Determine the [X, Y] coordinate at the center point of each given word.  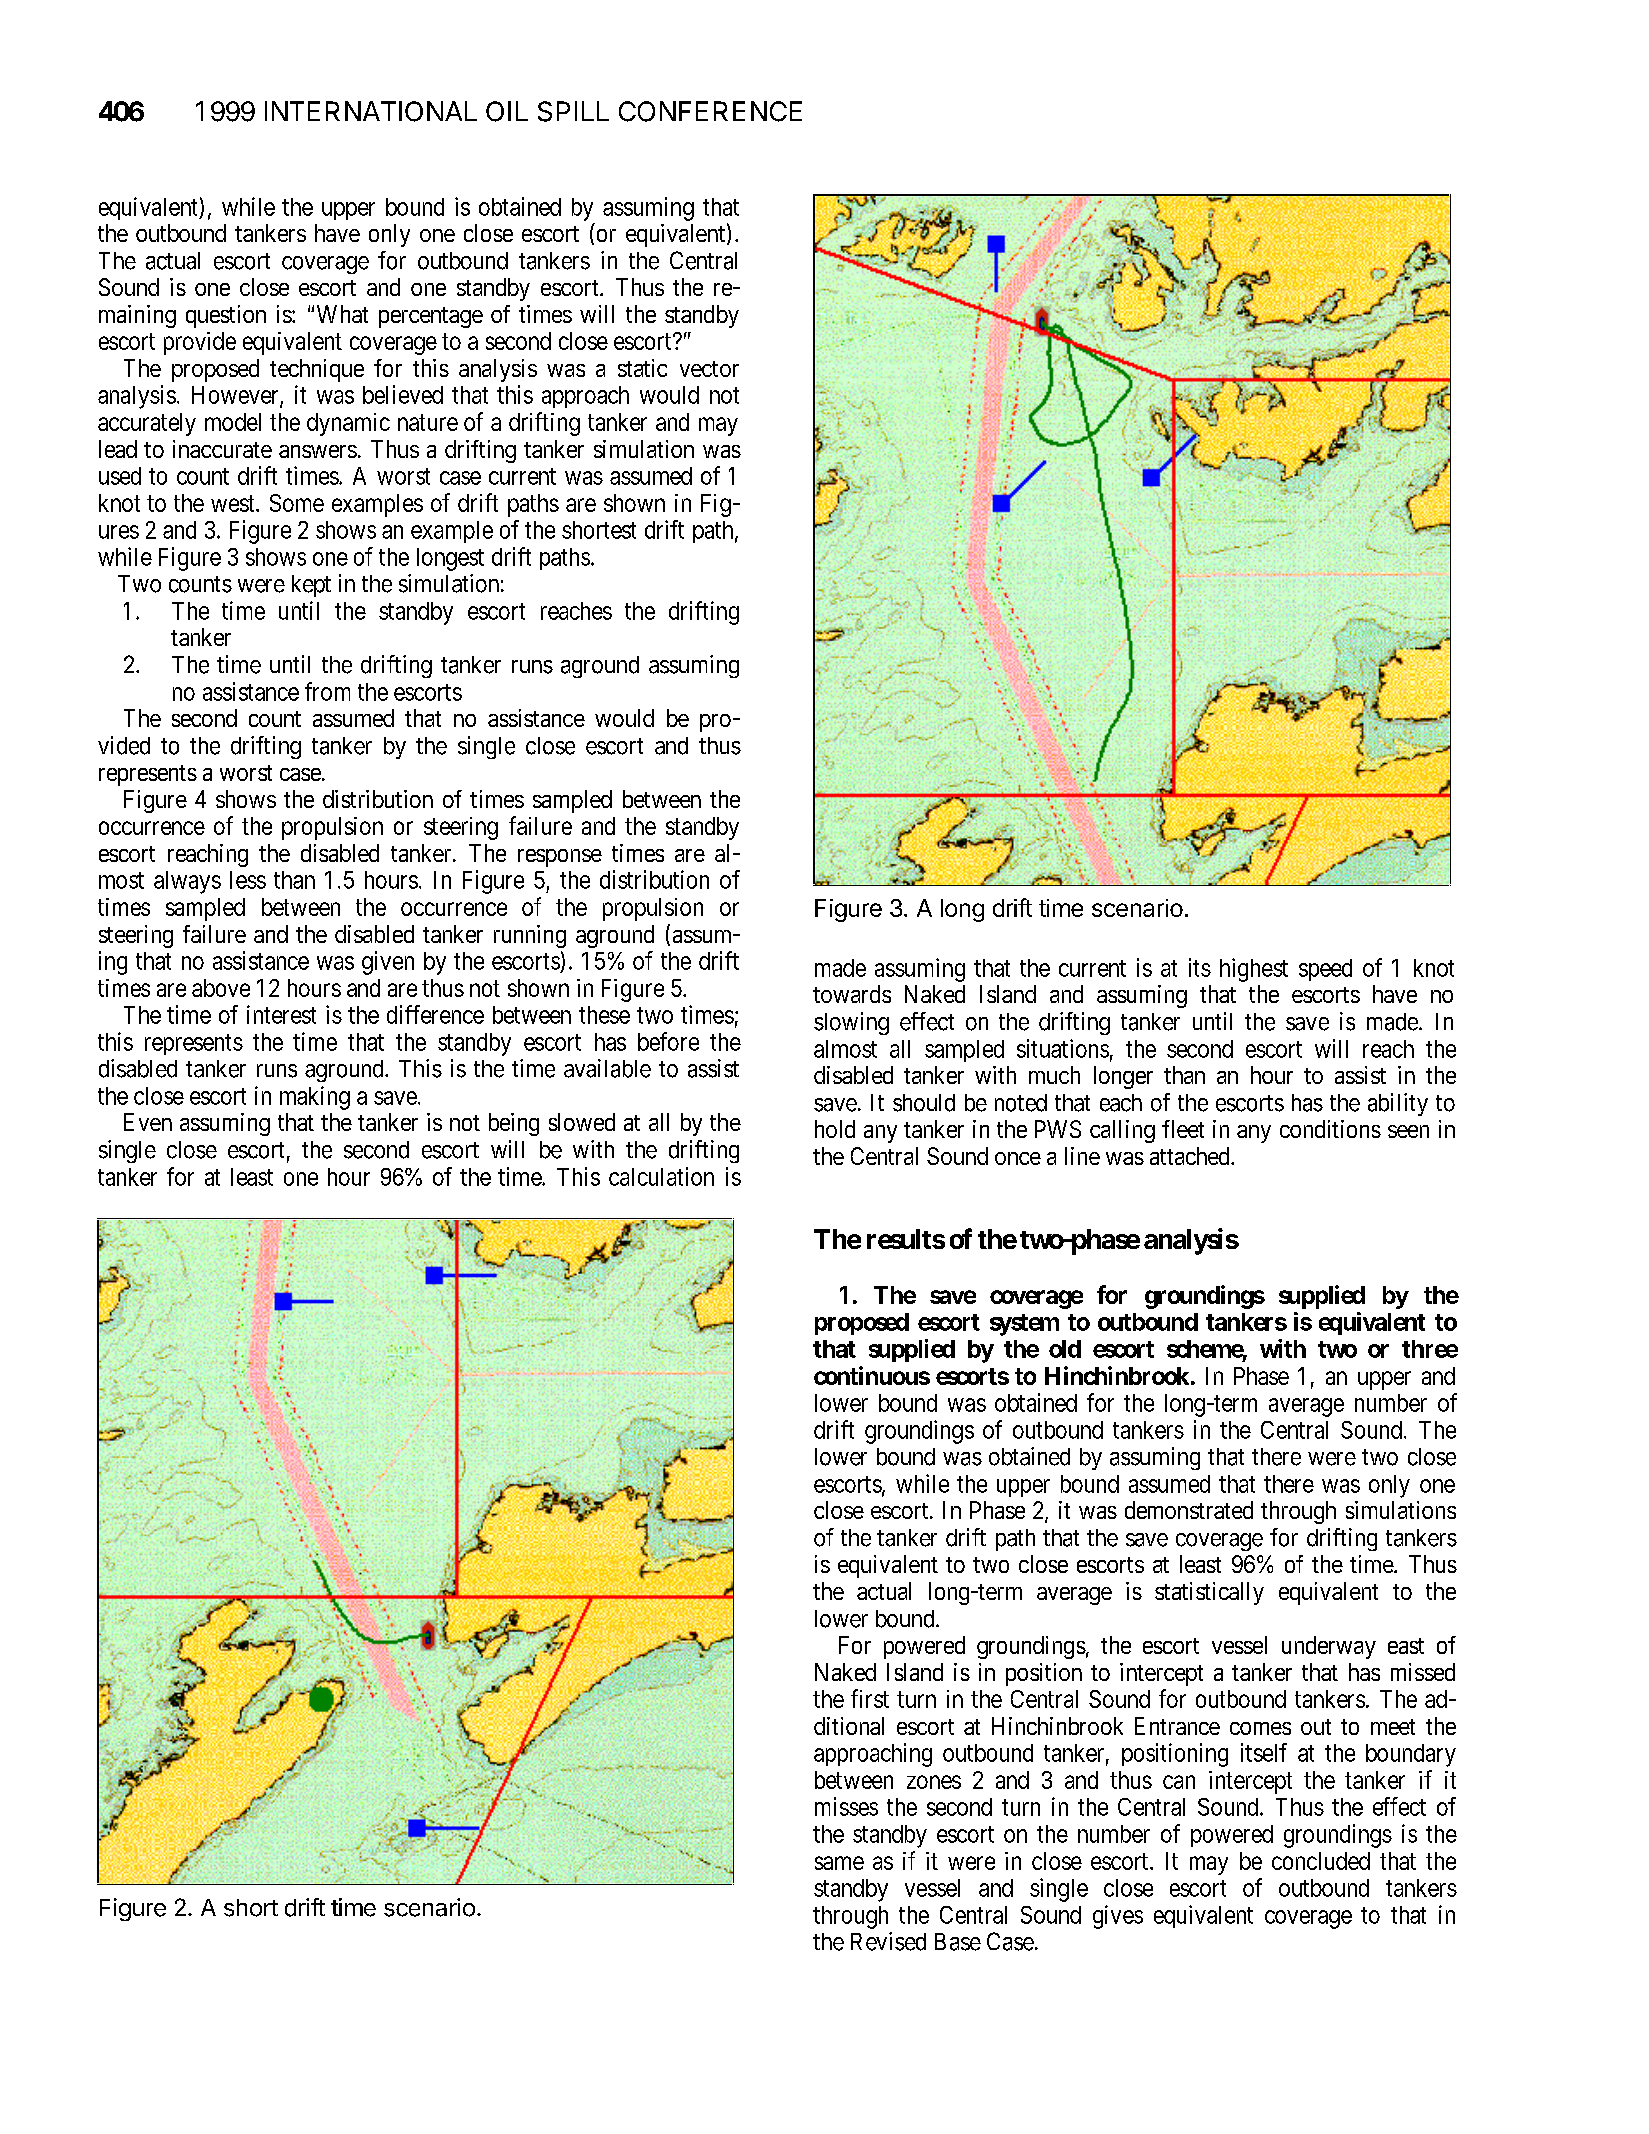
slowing [851, 1023]
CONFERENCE [710, 111]
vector [709, 369]
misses [846, 1806]
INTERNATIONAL [371, 111]
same [839, 1863]
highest [1254, 970]
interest [281, 1014]
